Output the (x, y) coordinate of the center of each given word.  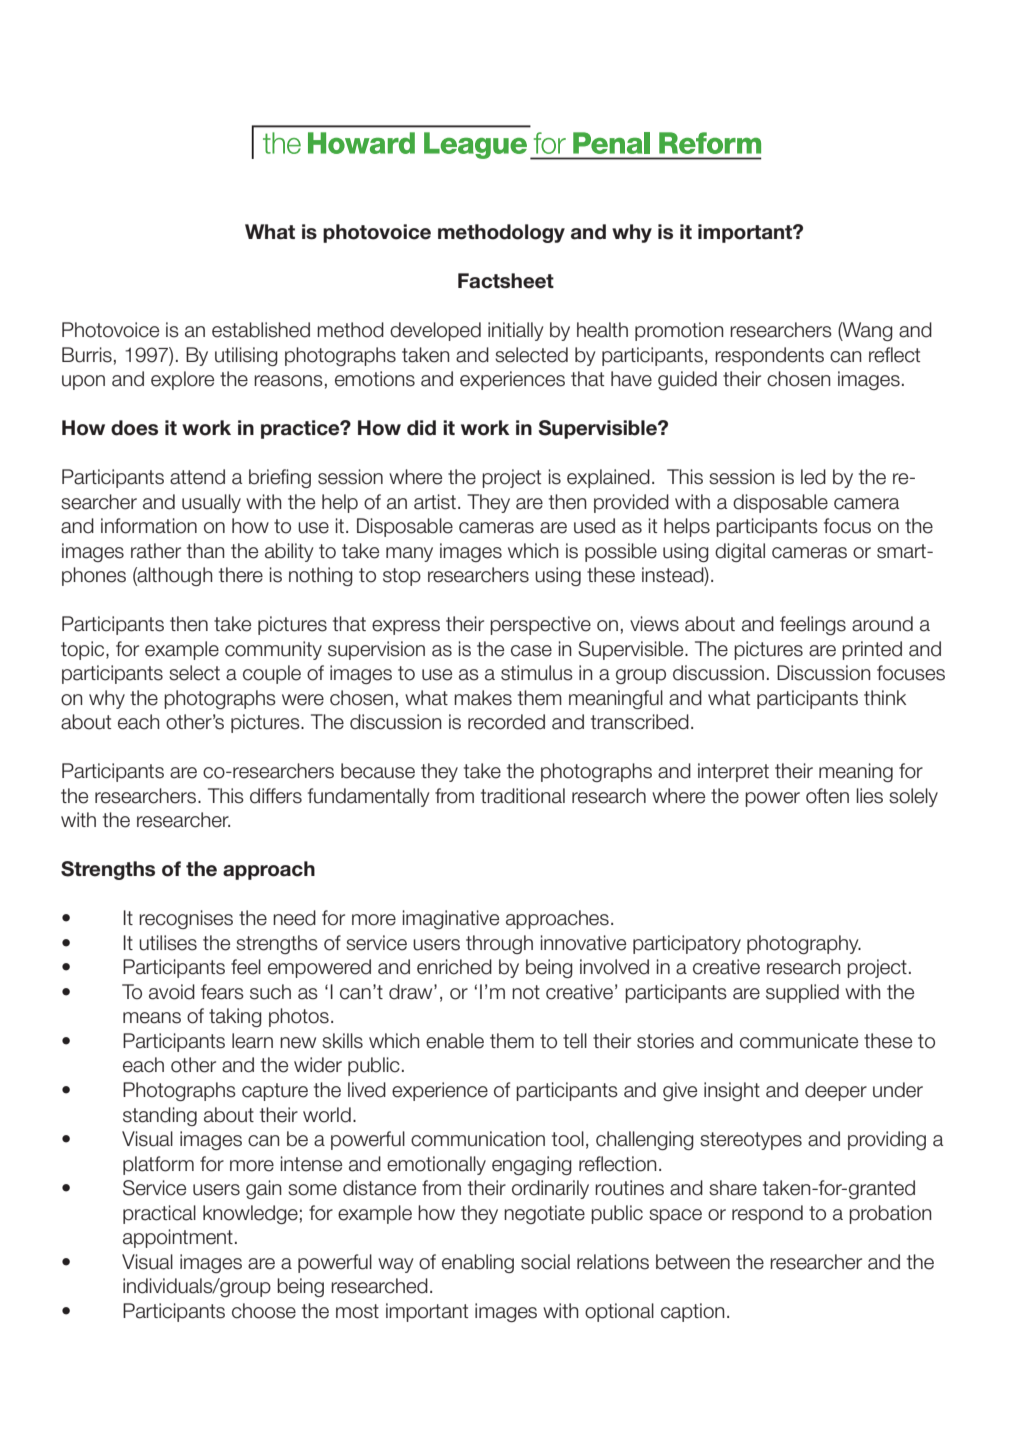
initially (515, 331)
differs (276, 796)
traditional (523, 796)
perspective (540, 625)
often (827, 796)
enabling (478, 1263)
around (882, 624)
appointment (178, 1238)
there (241, 575)
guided (687, 380)
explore (182, 380)
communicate (799, 1041)
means (152, 1018)
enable (455, 1041)
